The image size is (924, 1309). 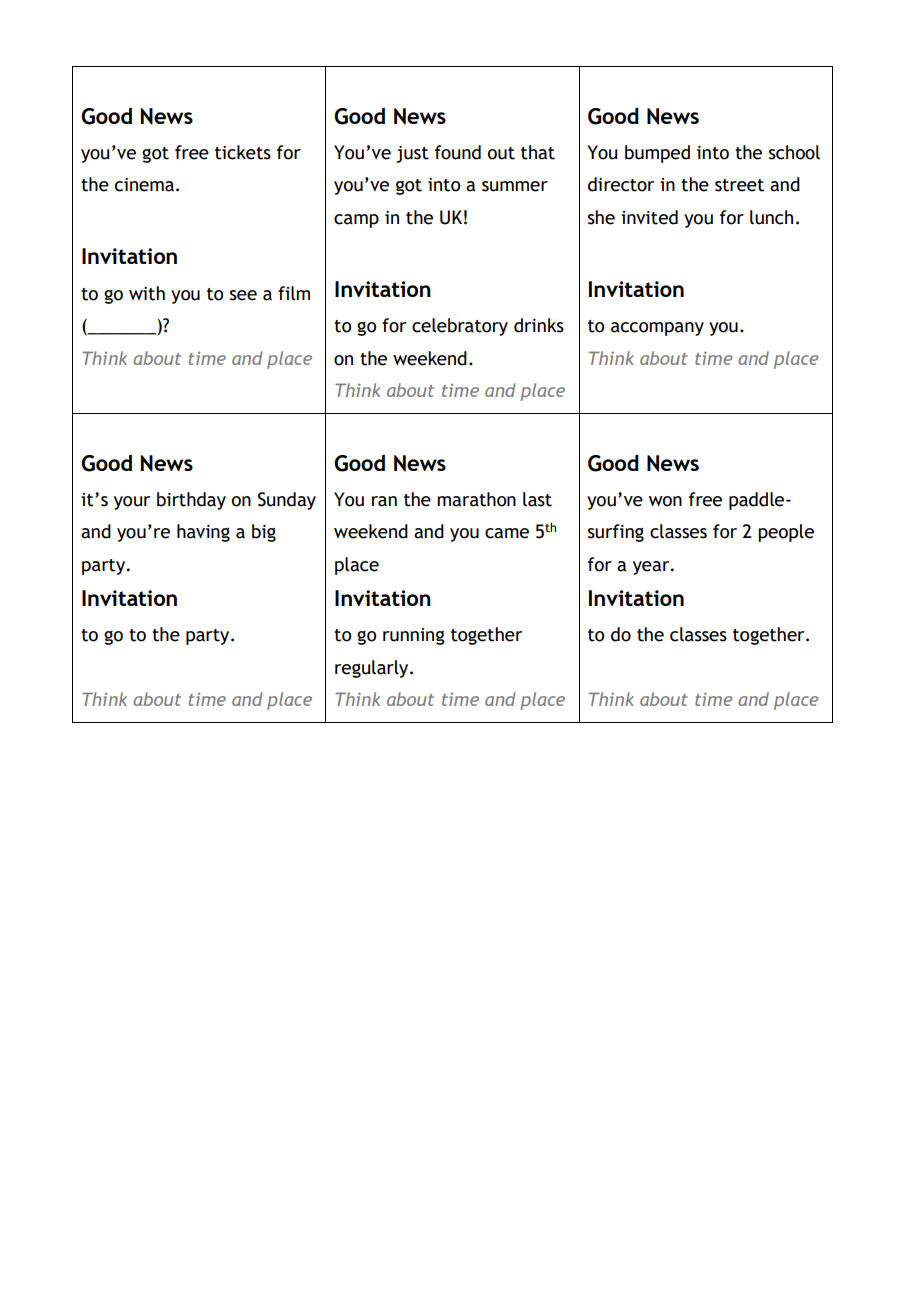 I want to click on accompany, so click(x=657, y=329).
